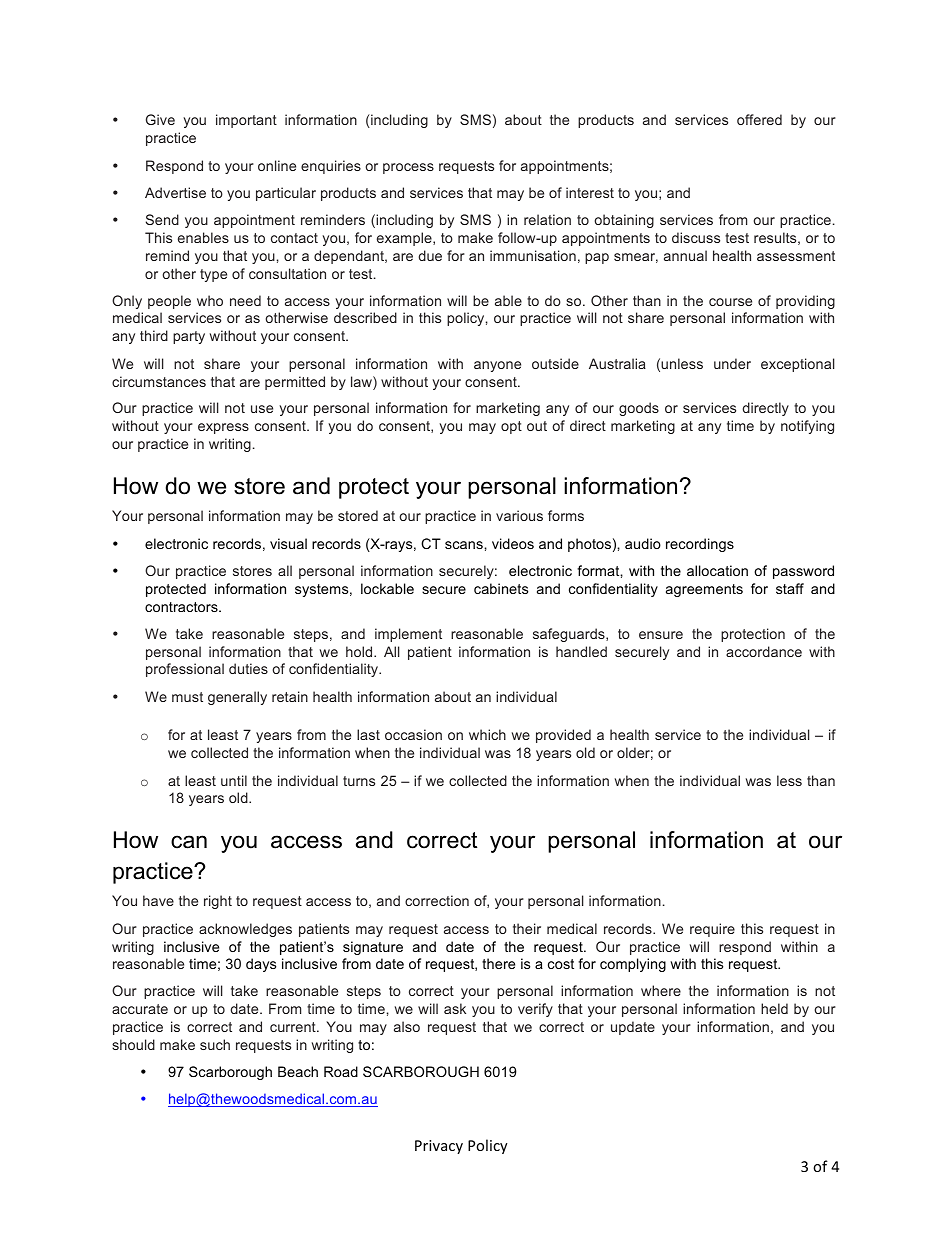  What do you see at coordinates (732, 363) in the page?
I see `under` at bounding box center [732, 363].
